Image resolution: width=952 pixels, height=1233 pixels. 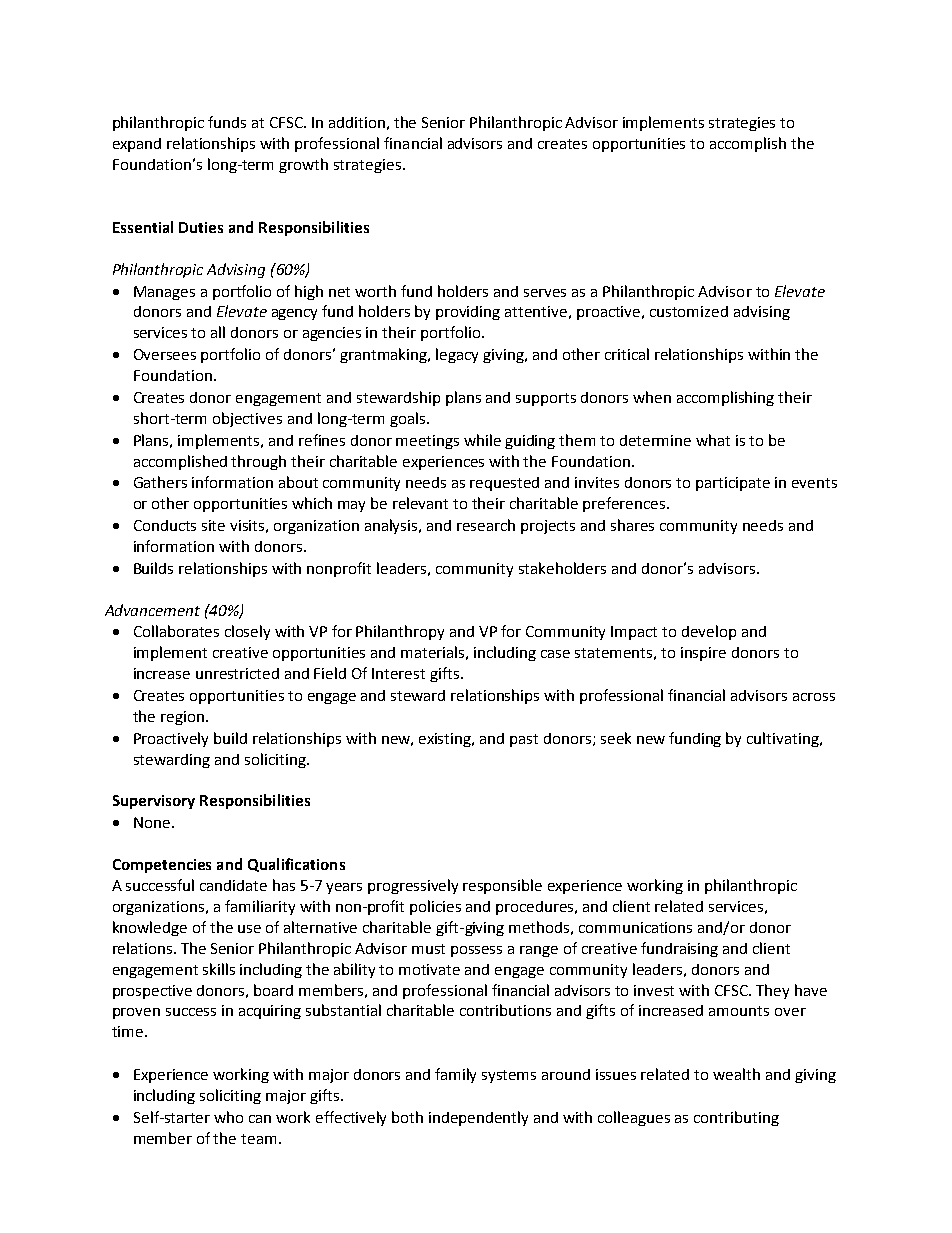 I want to click on independently, so click(x=478, y=1118).
